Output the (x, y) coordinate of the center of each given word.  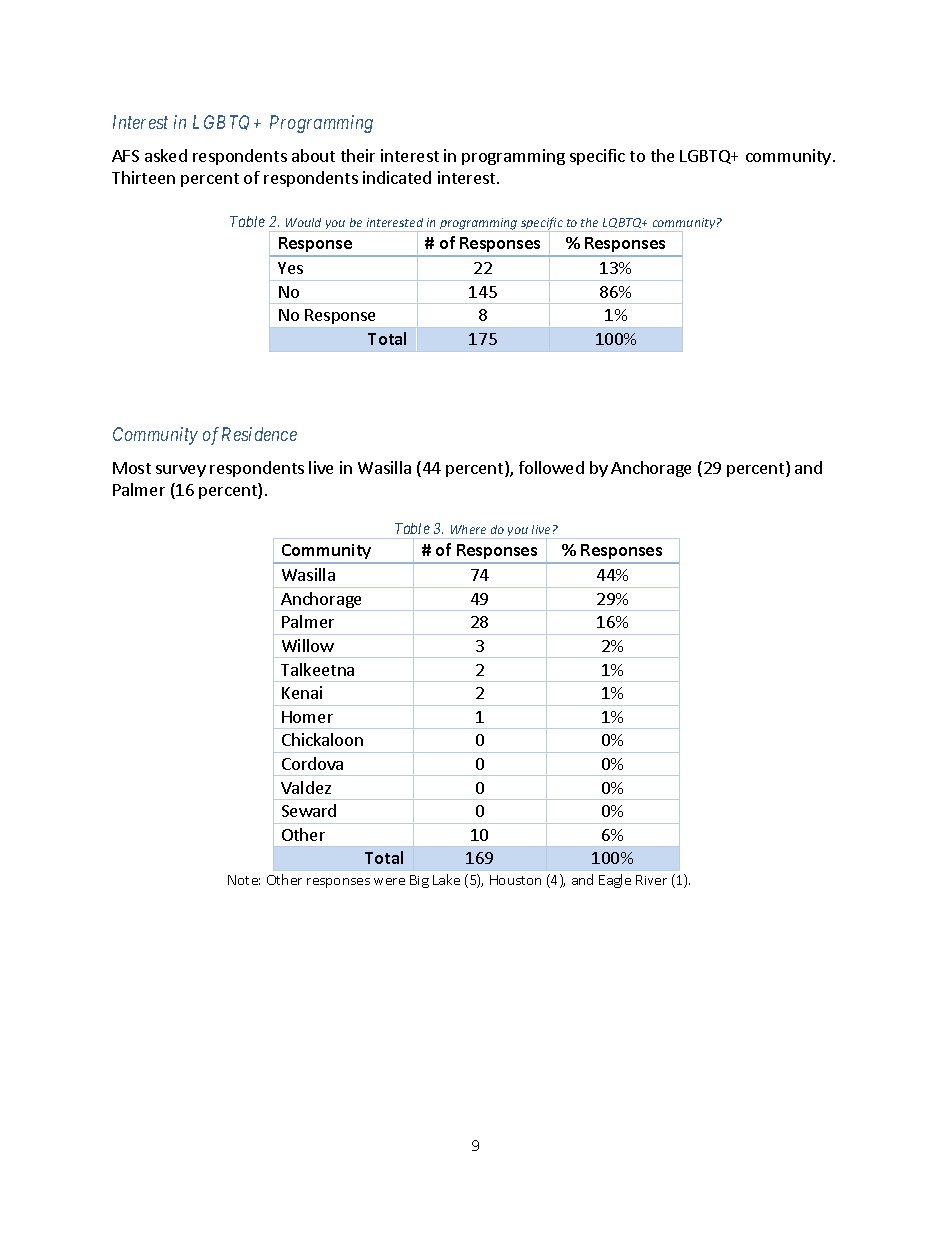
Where (468, 529)
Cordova (312, 763)
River (651, 880)
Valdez (306, 787)
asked (166, 155)
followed (551, 467)
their (358, 155)
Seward (309, 810)
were (389, 881)
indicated (397, 177)
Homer (307, 717)
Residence (259, 434)
